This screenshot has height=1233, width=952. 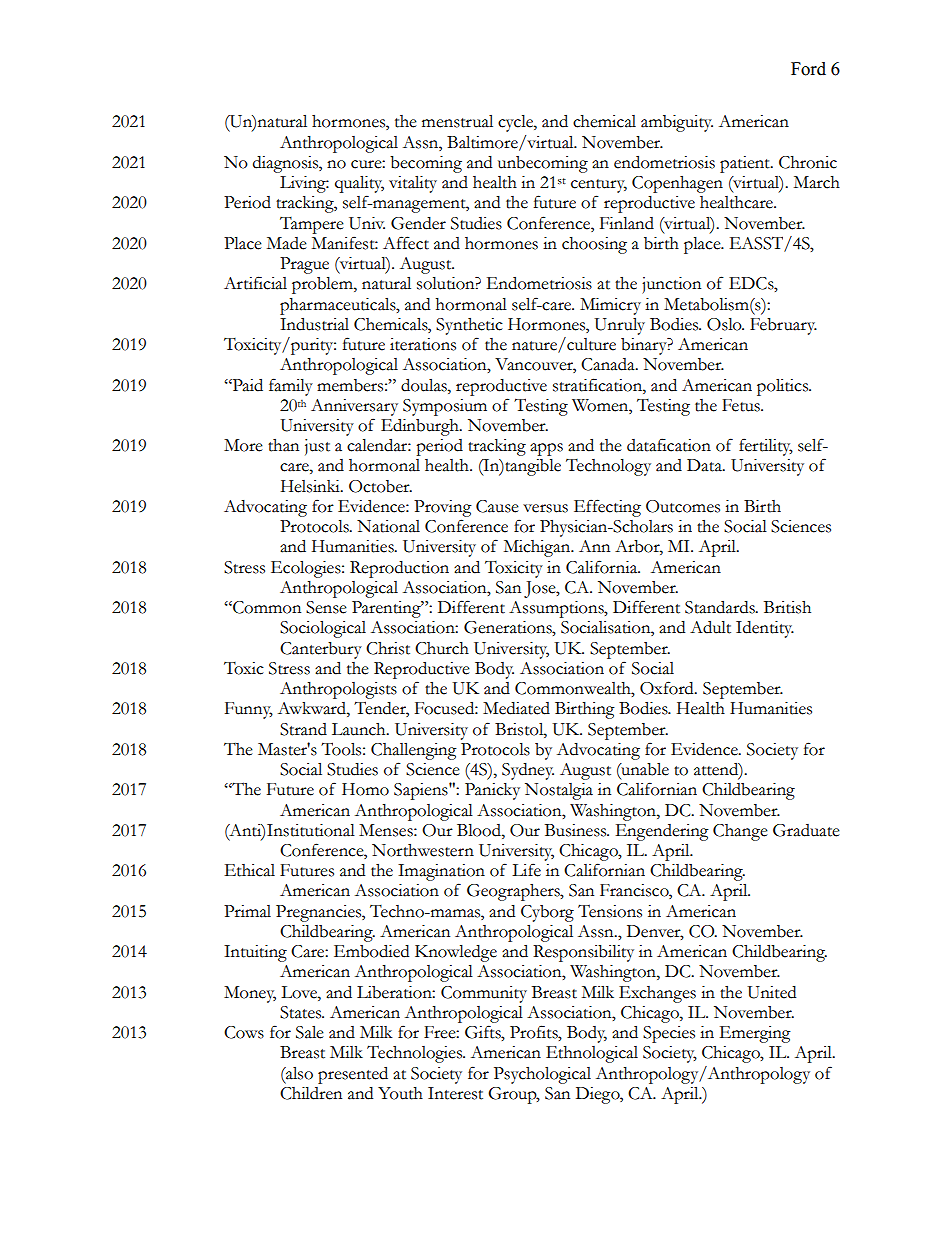 I want to click on Ethical, so click(x=249, y=870).
